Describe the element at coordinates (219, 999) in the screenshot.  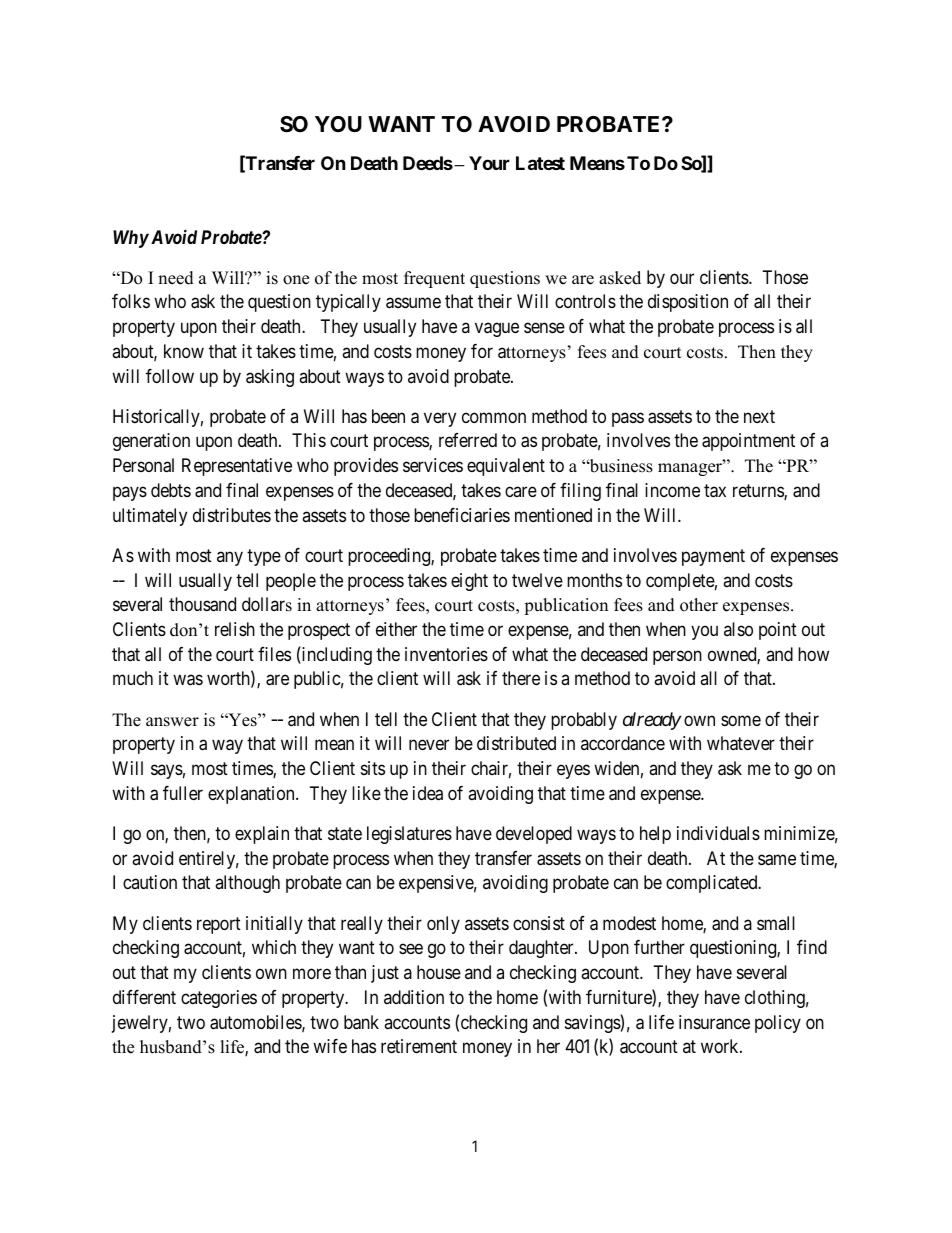
I see `categories` at that location.
